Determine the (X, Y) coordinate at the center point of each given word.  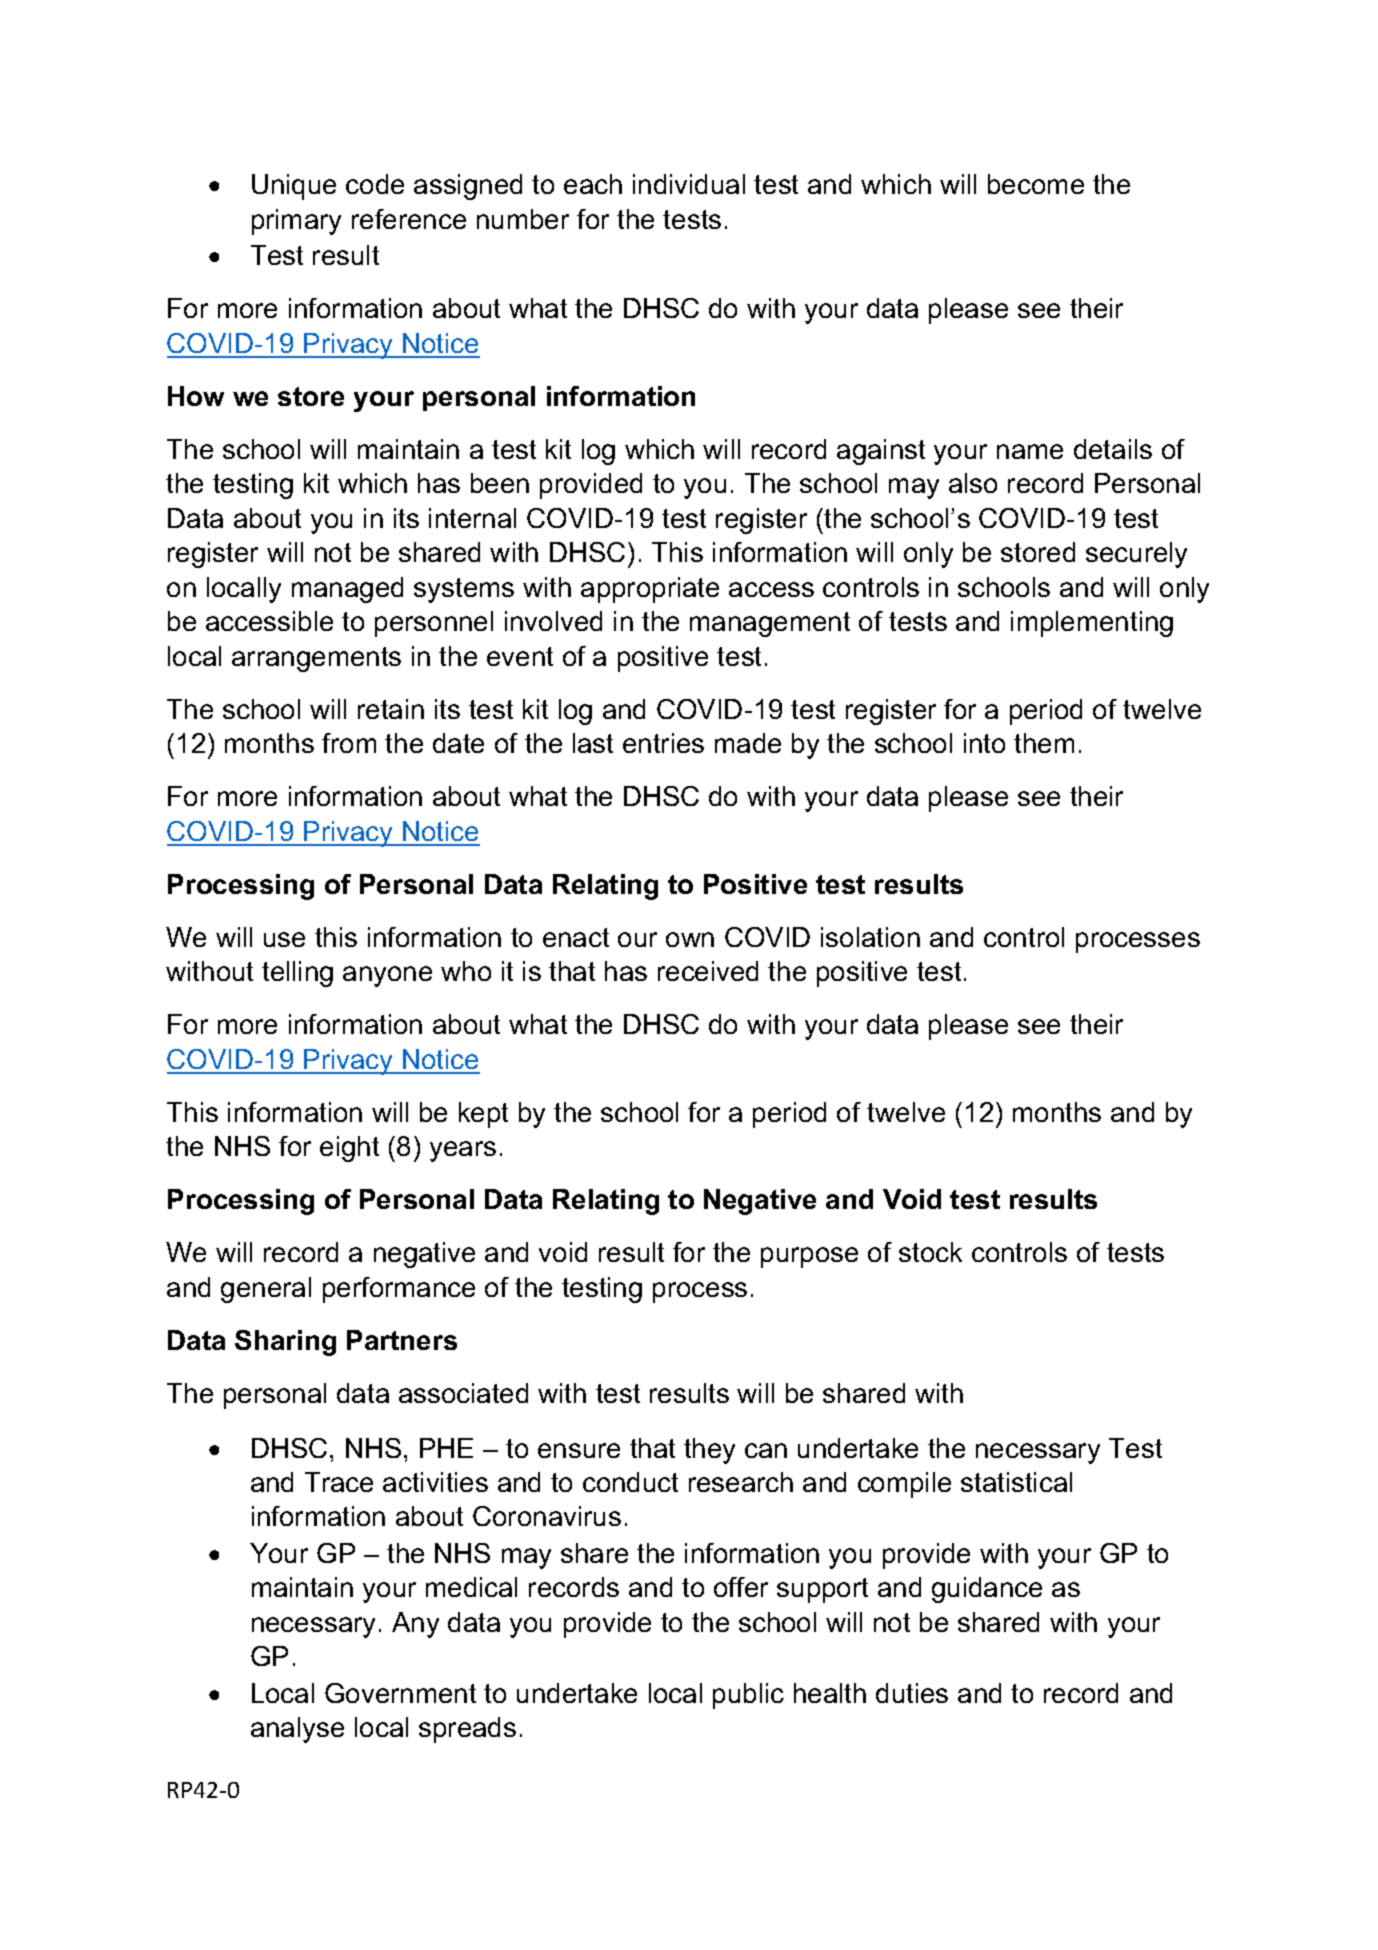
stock (930, 1252)
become (1036, 184)
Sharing (285, 1343)
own (690, 939)
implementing (1092, 624)
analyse (297, 1730)
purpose (809, 1257)
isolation (870, 937)
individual (689, 184)
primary (296, 222)
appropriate (650, 590)
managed (347, 590)
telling (297, 974)
